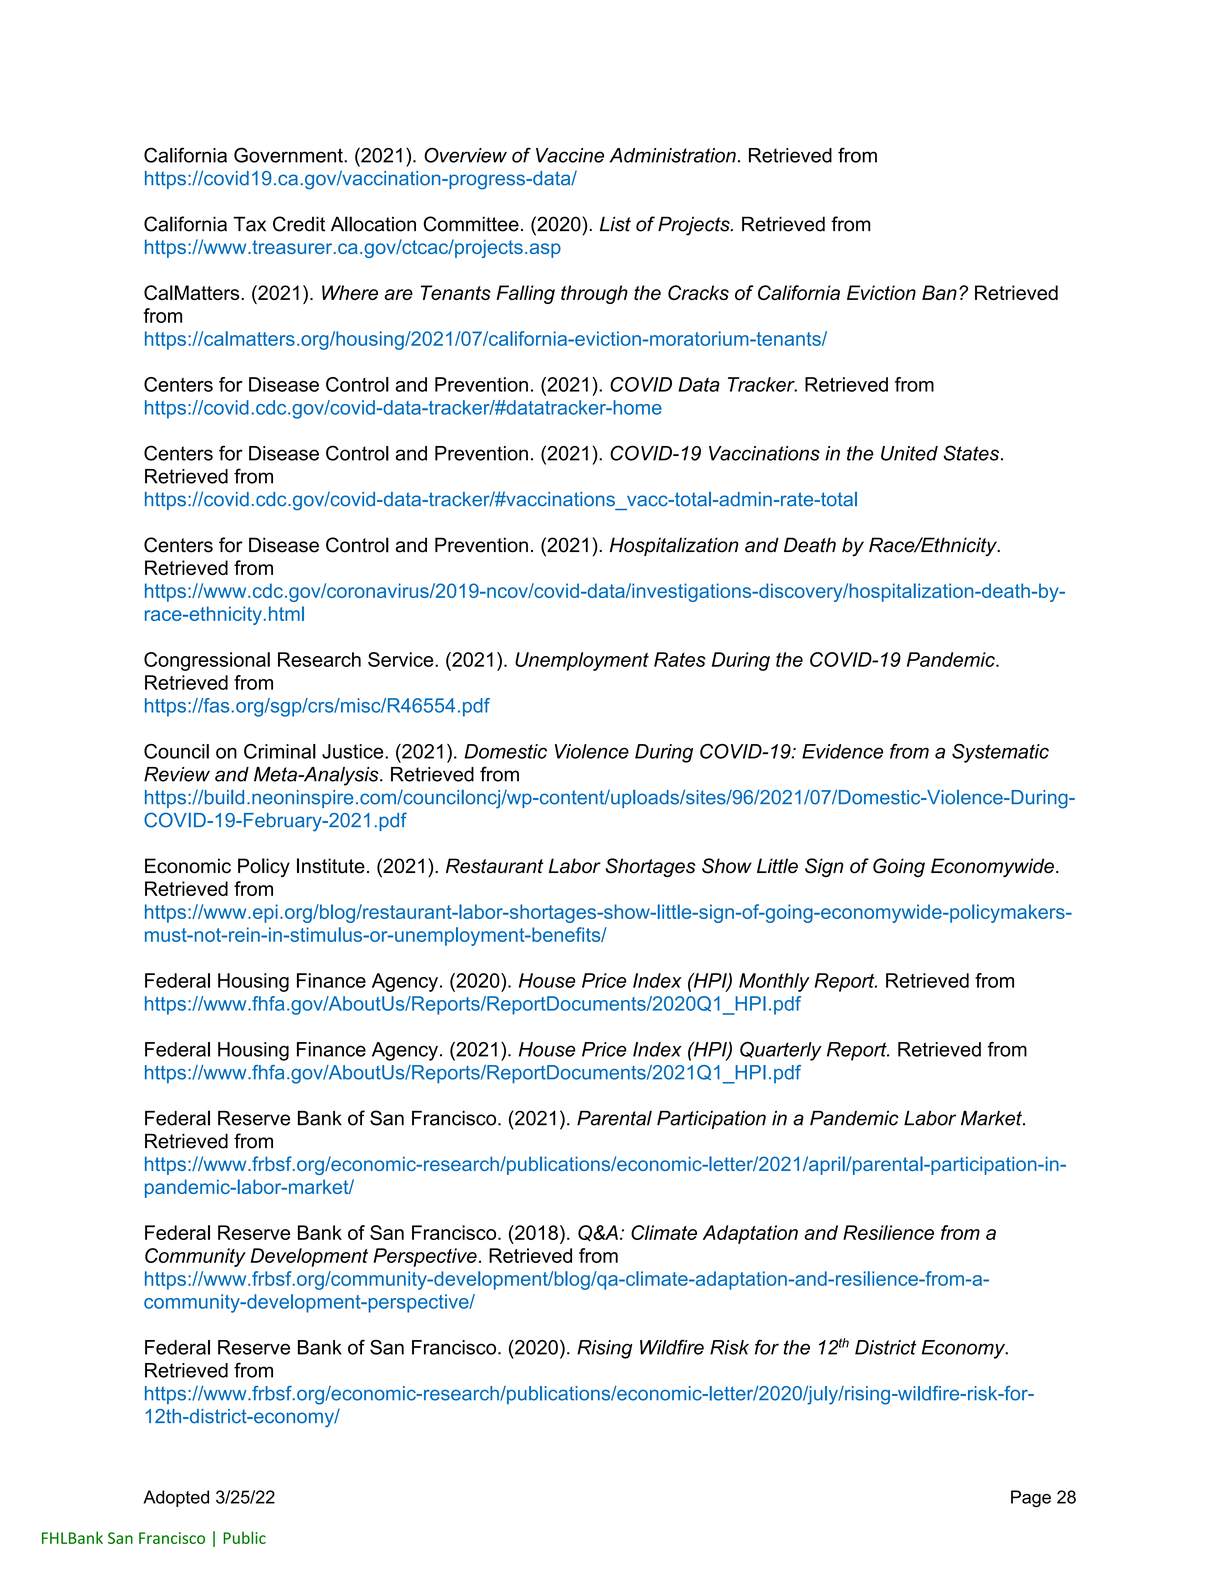 The width and height of the screenshot is (1220, 1579). I want to click on Systematic, so click(1000, 753).
